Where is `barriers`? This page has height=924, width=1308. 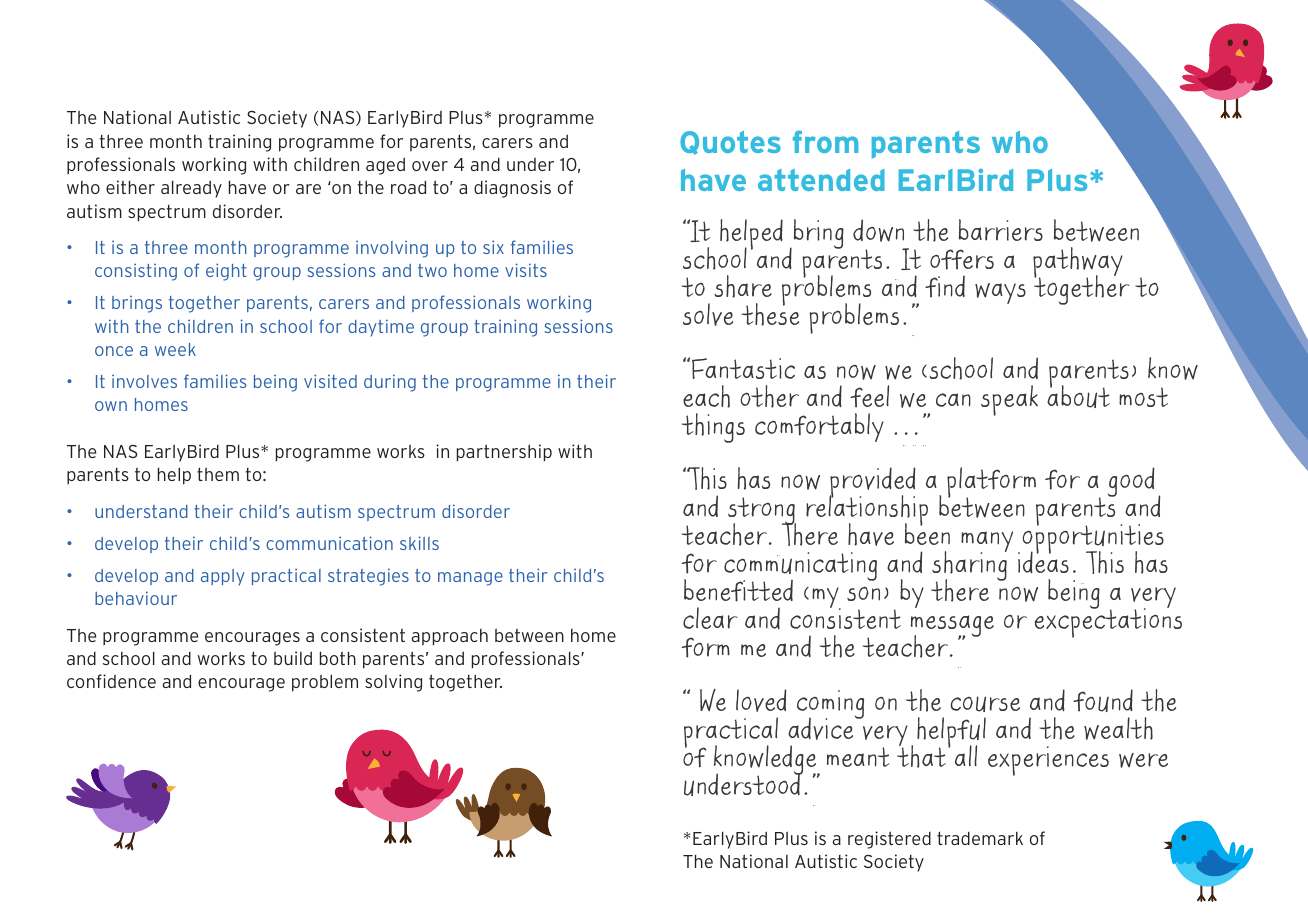 barriers is located at coordinates (1001, 230).
